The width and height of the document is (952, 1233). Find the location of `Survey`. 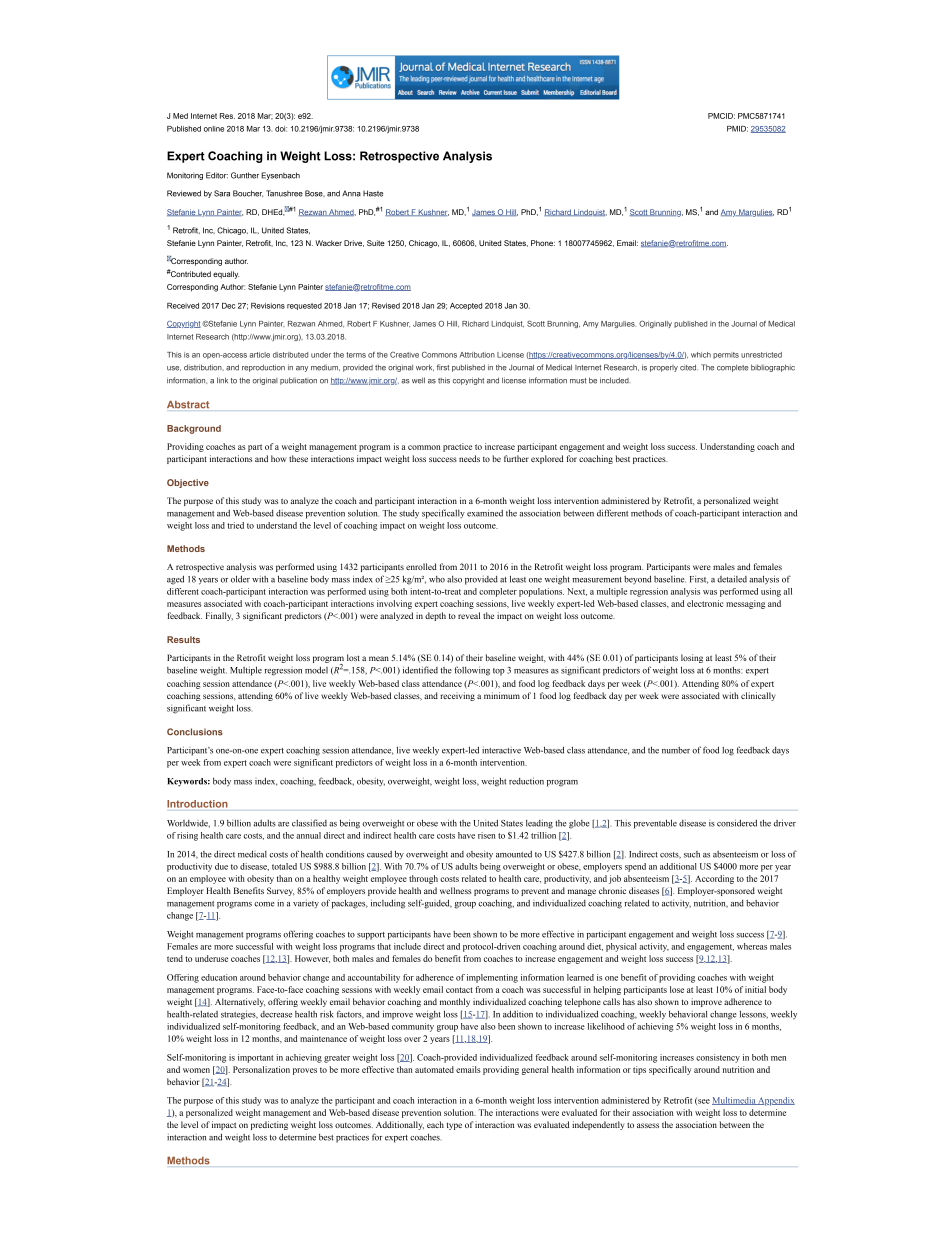

Survey is located at coordinates (281, 891).
